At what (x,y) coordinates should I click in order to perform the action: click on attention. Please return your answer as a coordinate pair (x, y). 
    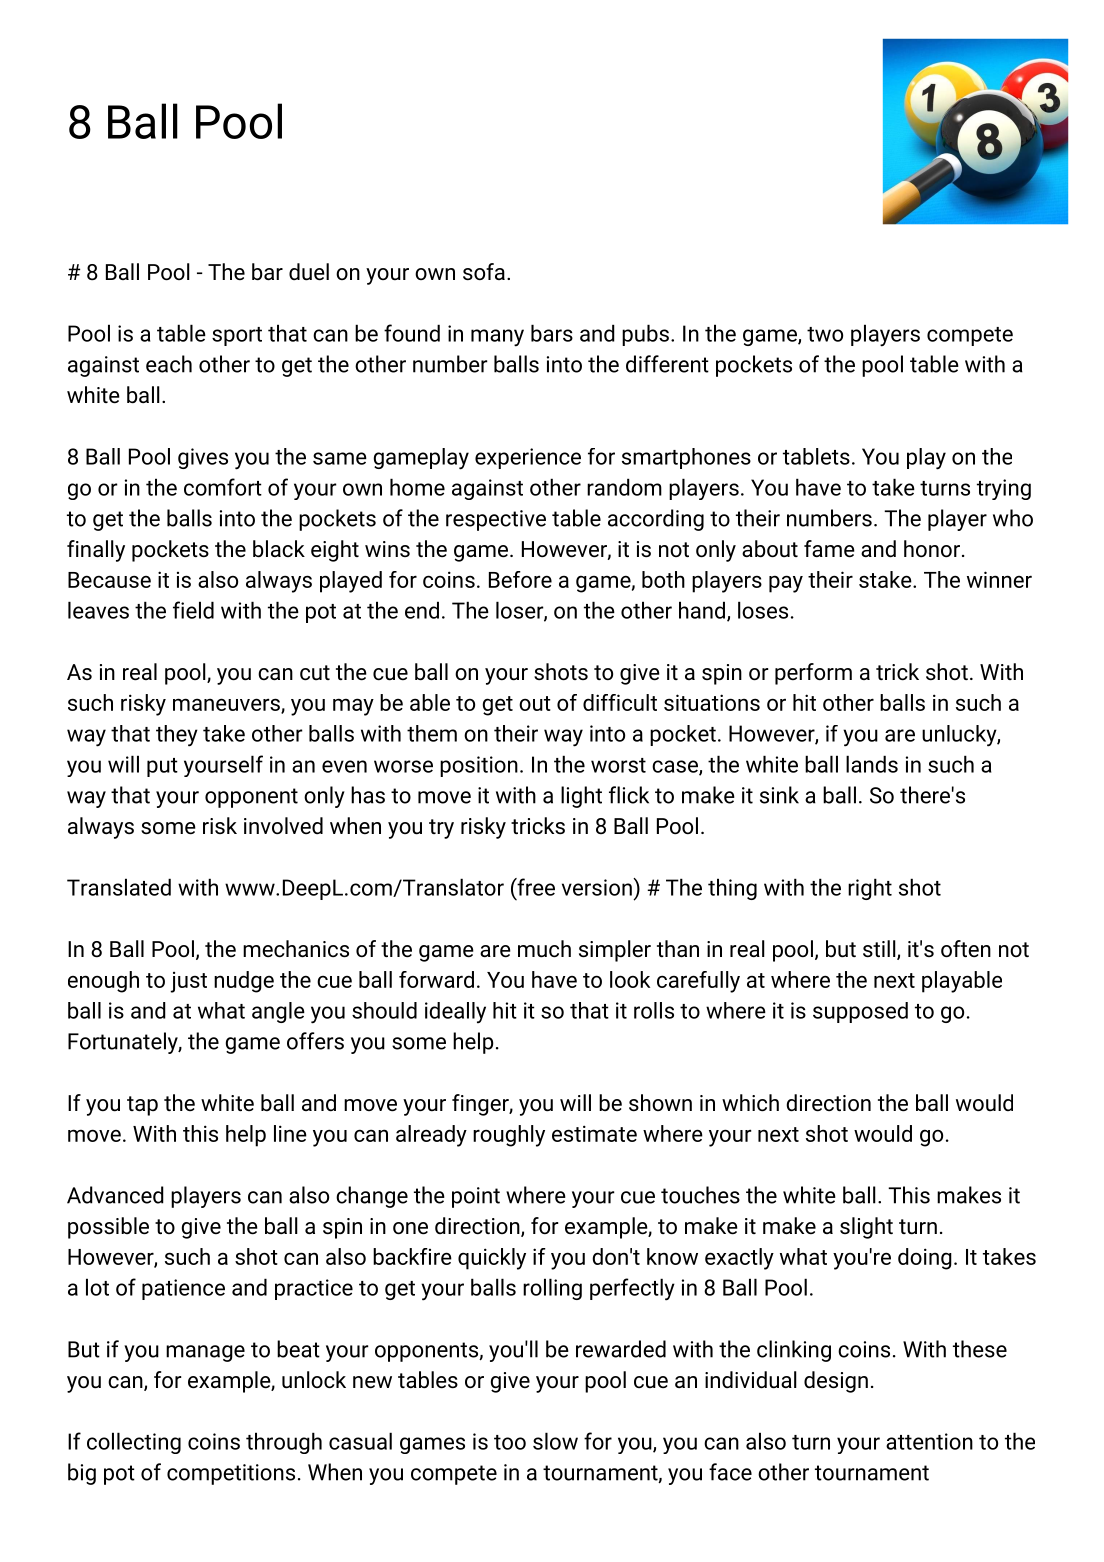
    Looking at the image, I should click on (929, 1441).
